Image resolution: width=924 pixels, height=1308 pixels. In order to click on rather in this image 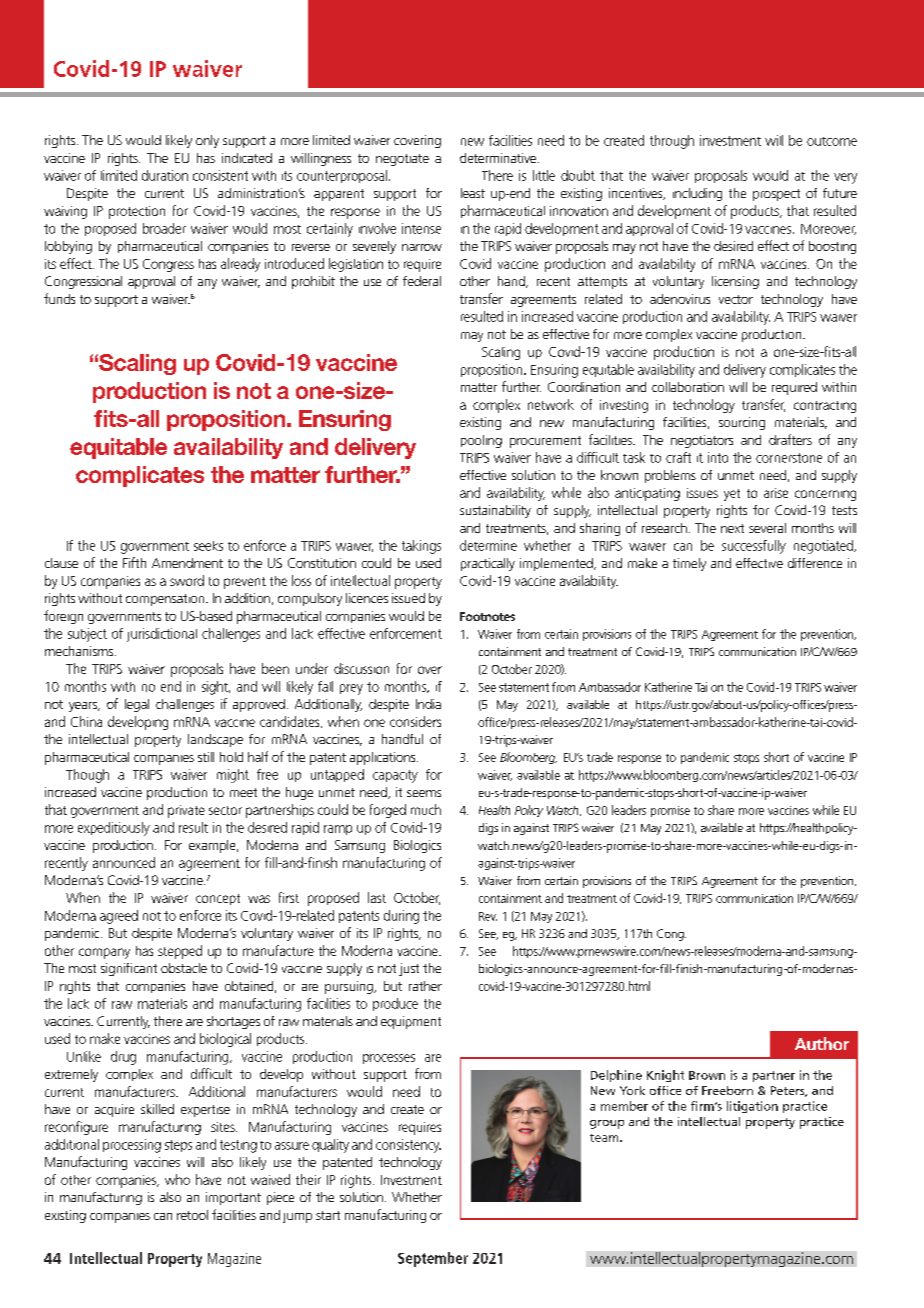, I will do `click(425, 986)`.
